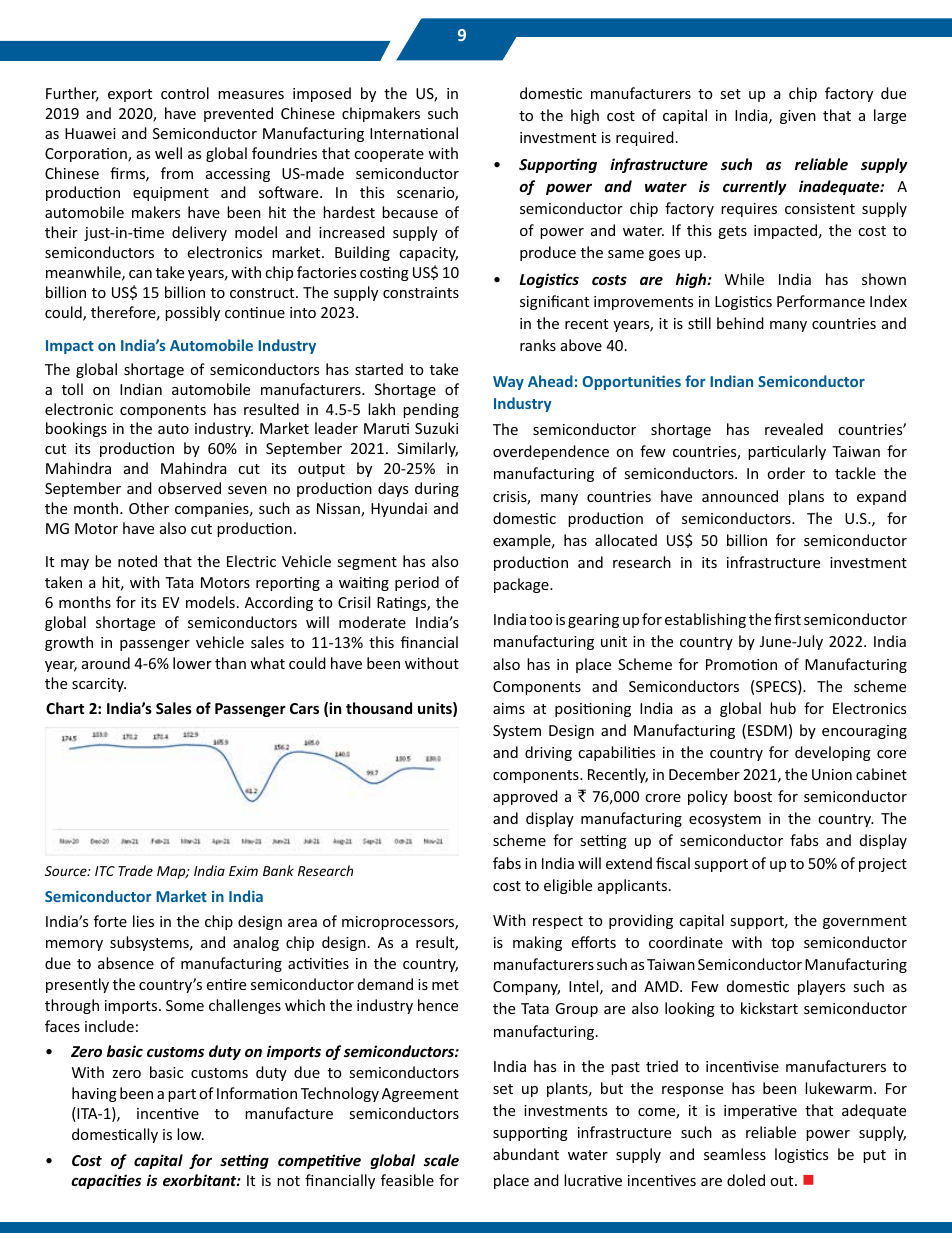 The image size is (952, 1233). What do you see at coordinates (414, 133) in the screenshot?
I see `International` at bounding box center [414, 133].
